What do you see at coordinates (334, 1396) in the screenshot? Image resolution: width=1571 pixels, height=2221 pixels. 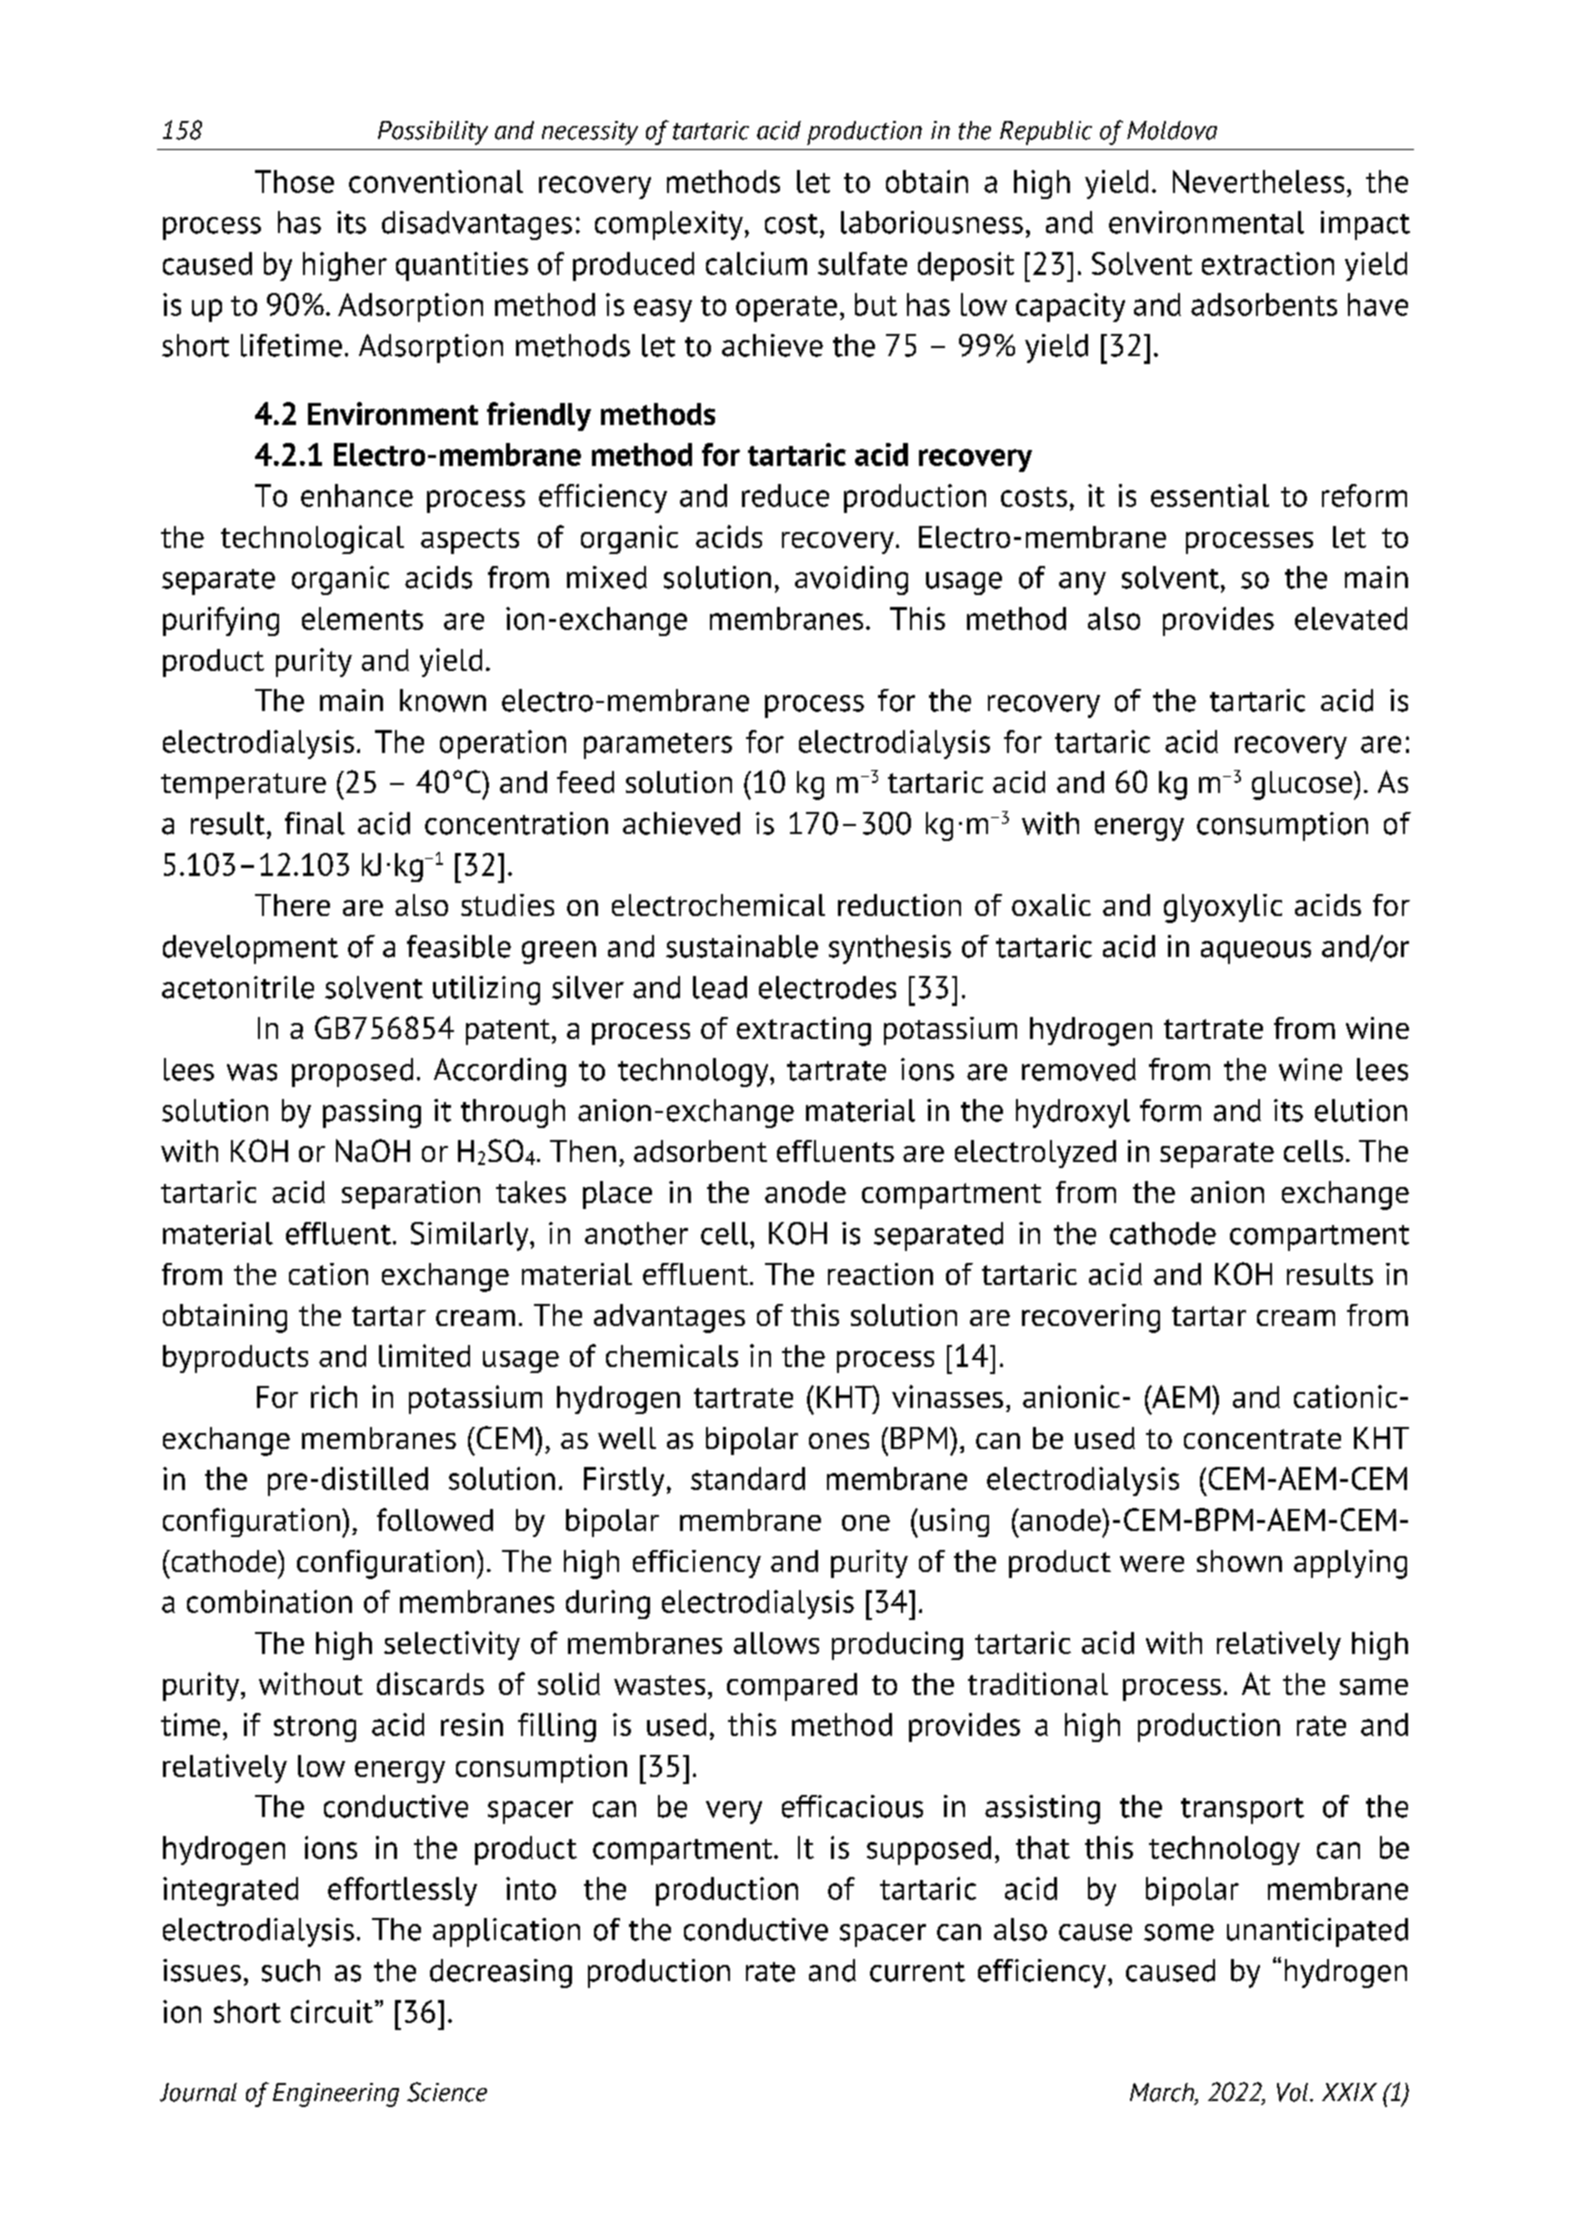 I see `rich` at bounding box center [334, 1396].
